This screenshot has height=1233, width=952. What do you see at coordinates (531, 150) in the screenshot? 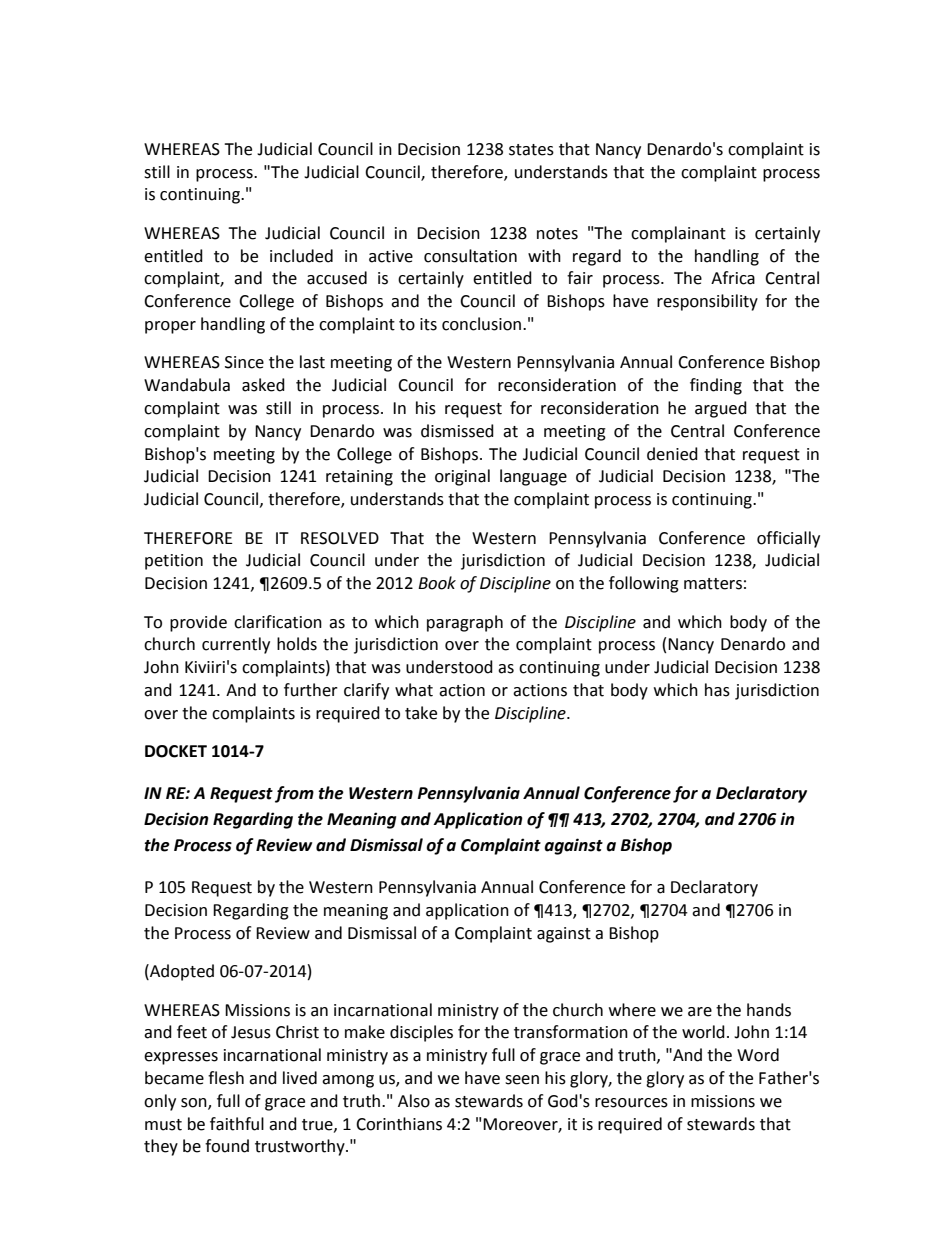
I see `states` at bounding box center [531, 150].
